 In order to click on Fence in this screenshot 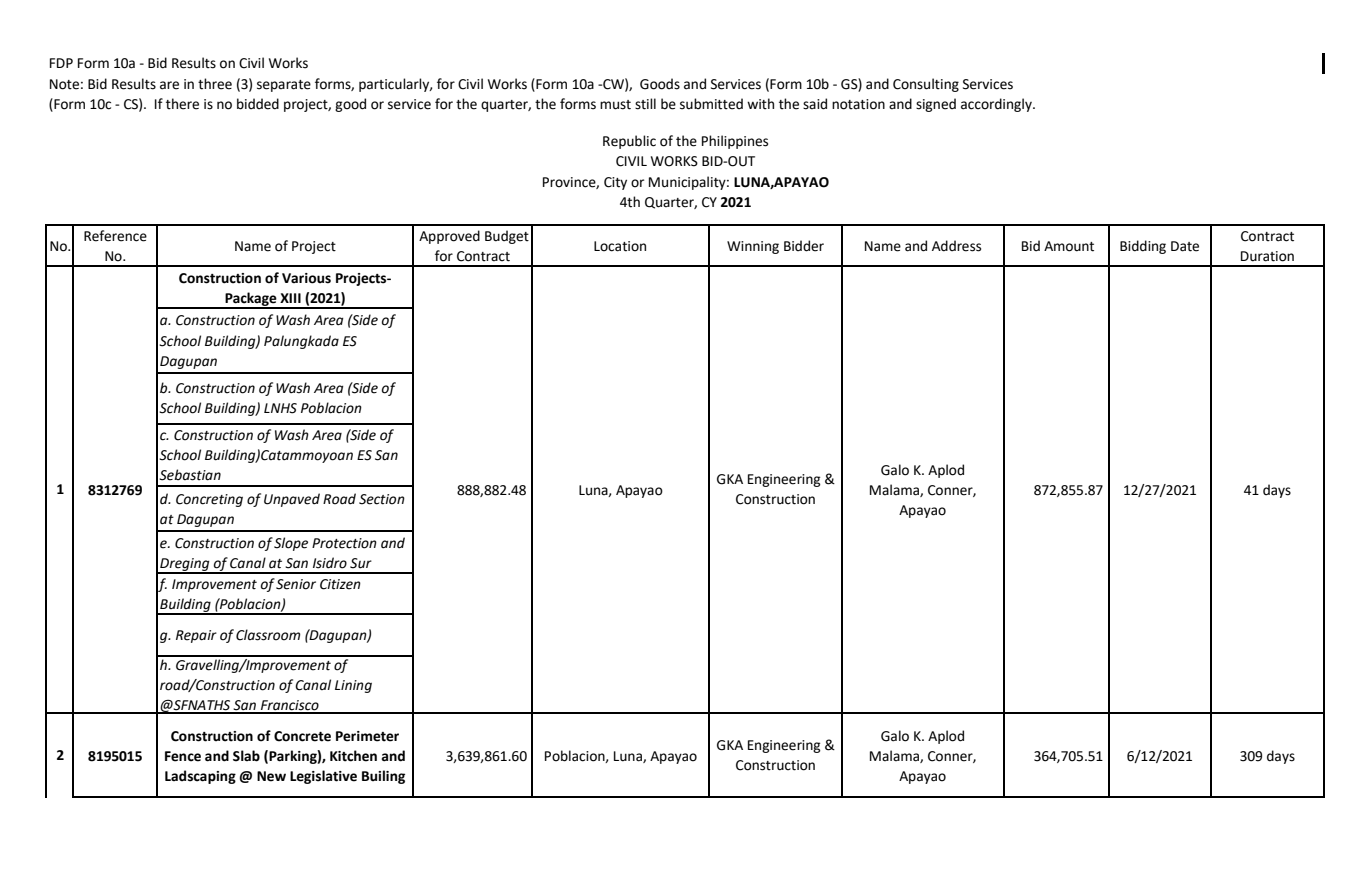, I will do `click(183, 756)`.
